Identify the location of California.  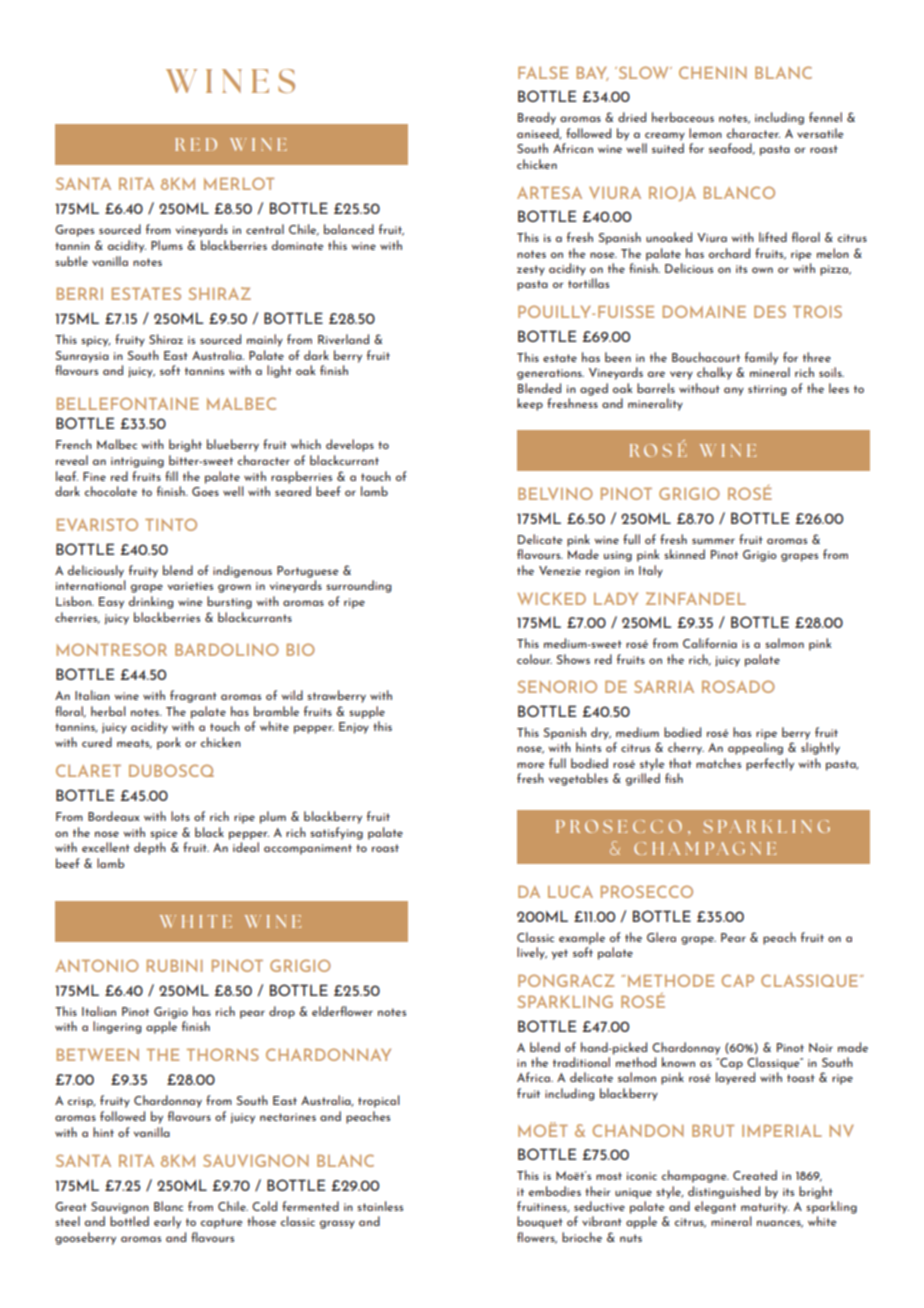
(710, 643).
